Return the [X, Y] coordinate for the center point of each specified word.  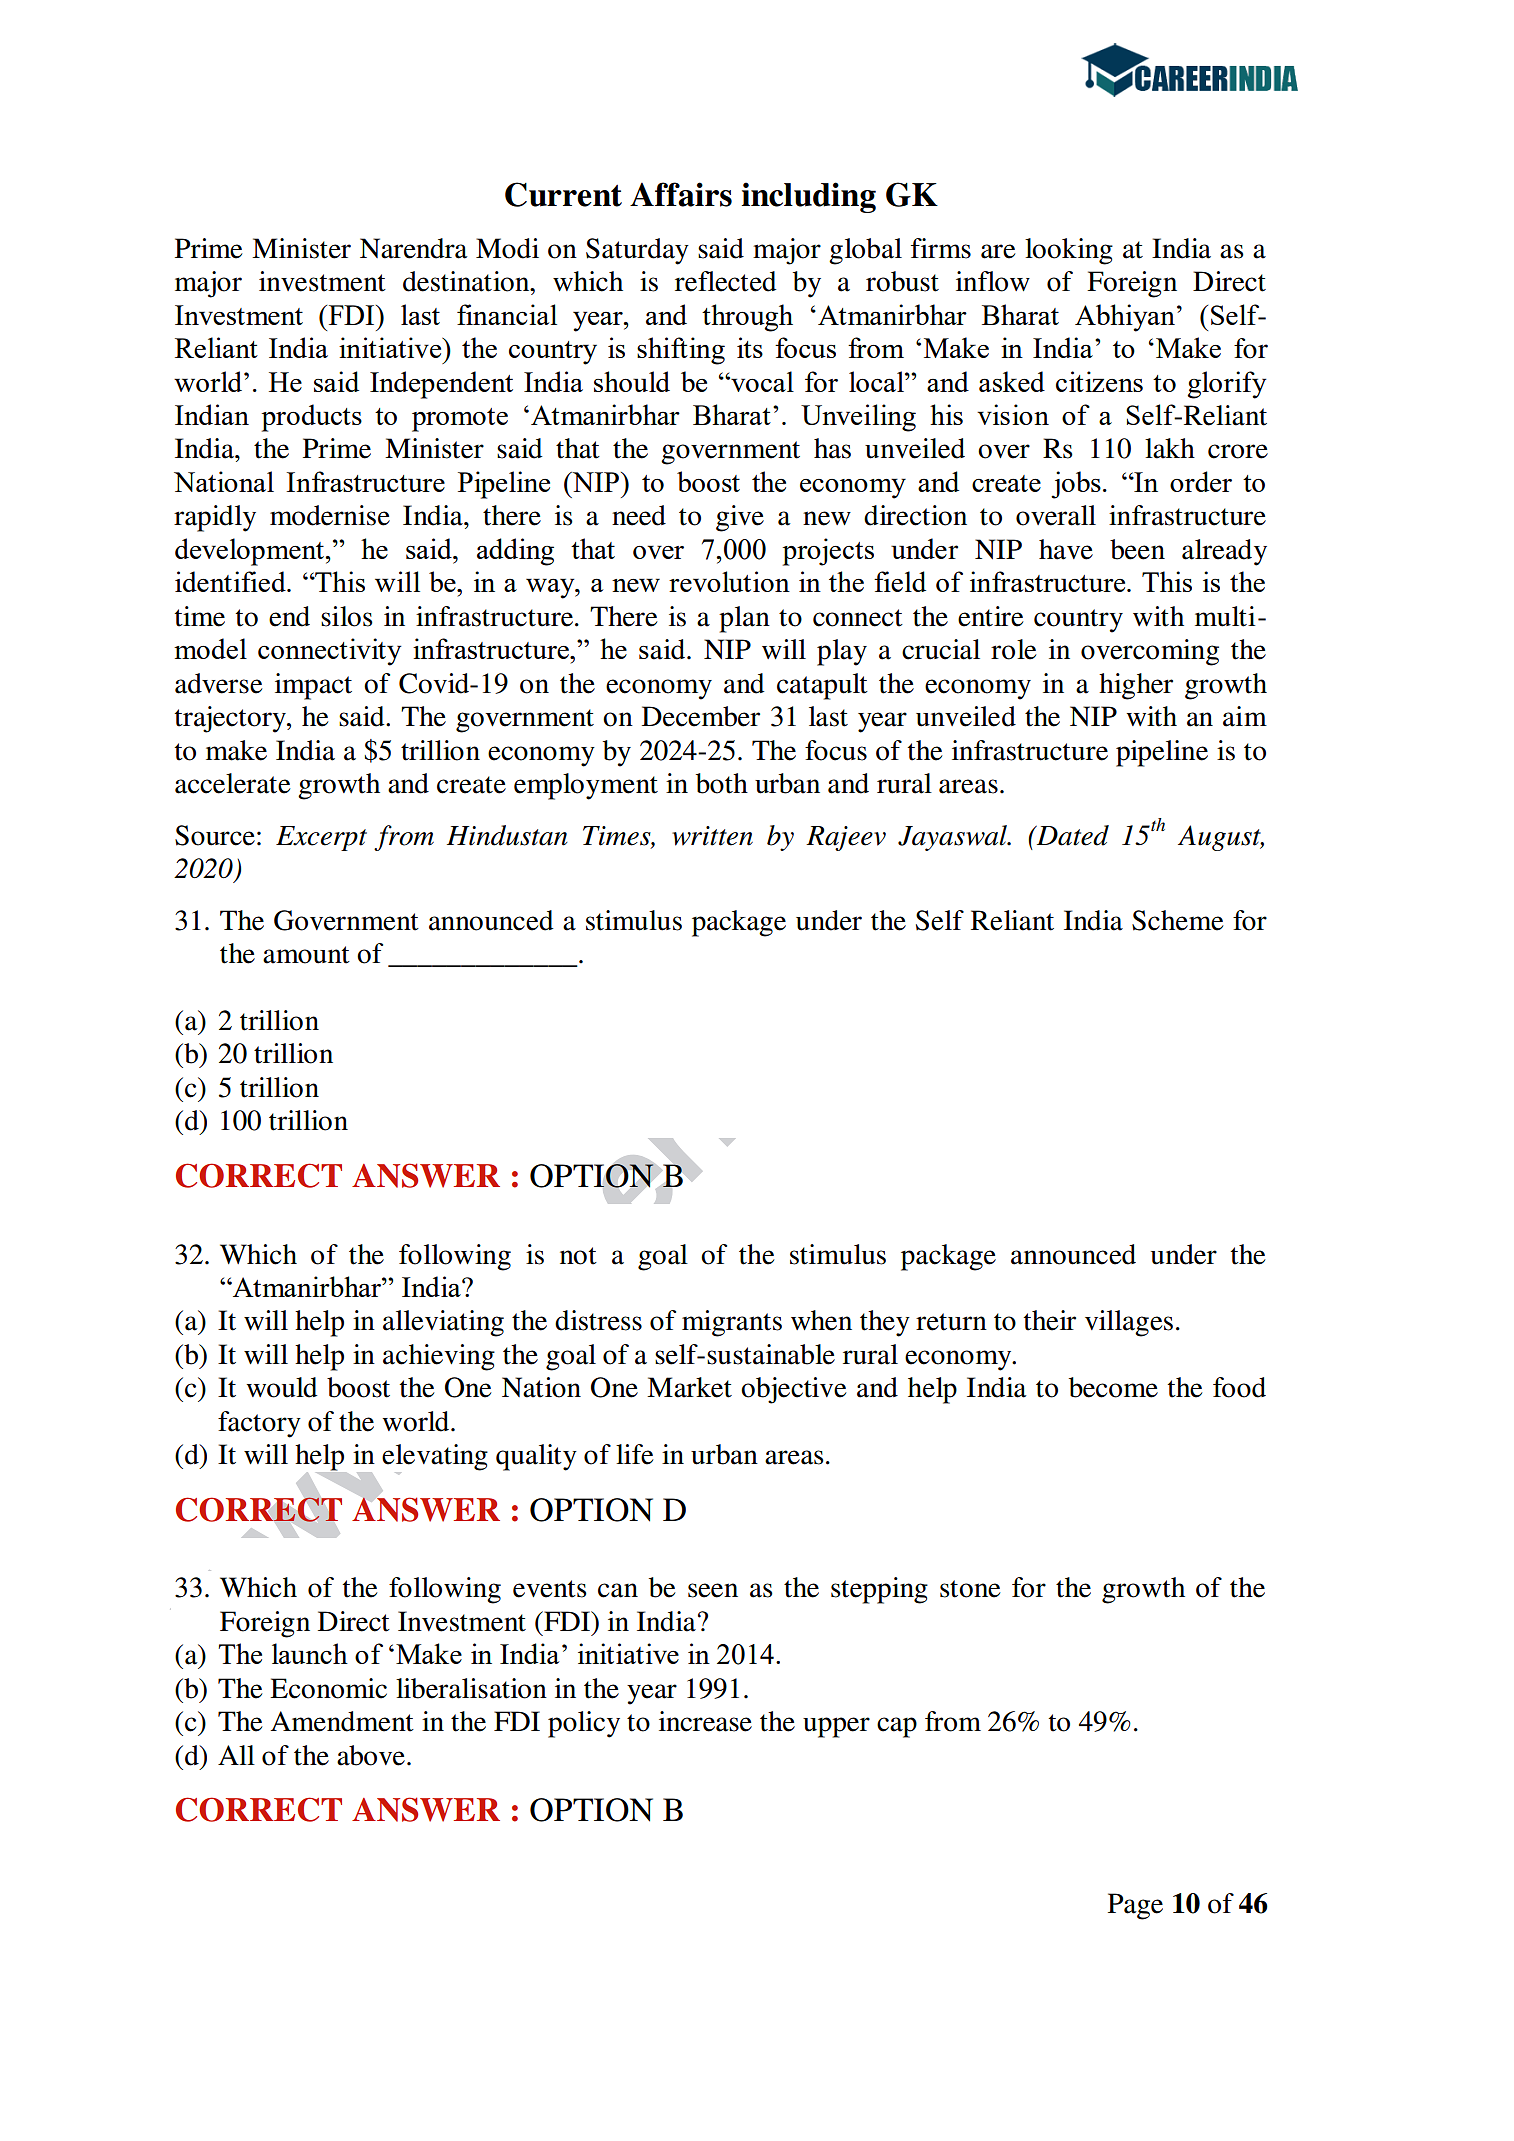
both [722, 783]
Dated [1072, 835]
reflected [726, 281]
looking [1069, 251]
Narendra [414, 248]
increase [705, 1721]
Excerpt [321, 838]
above [371, 1755]
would [282, 1387]
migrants [732, 1323]
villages [1129, 1323]
